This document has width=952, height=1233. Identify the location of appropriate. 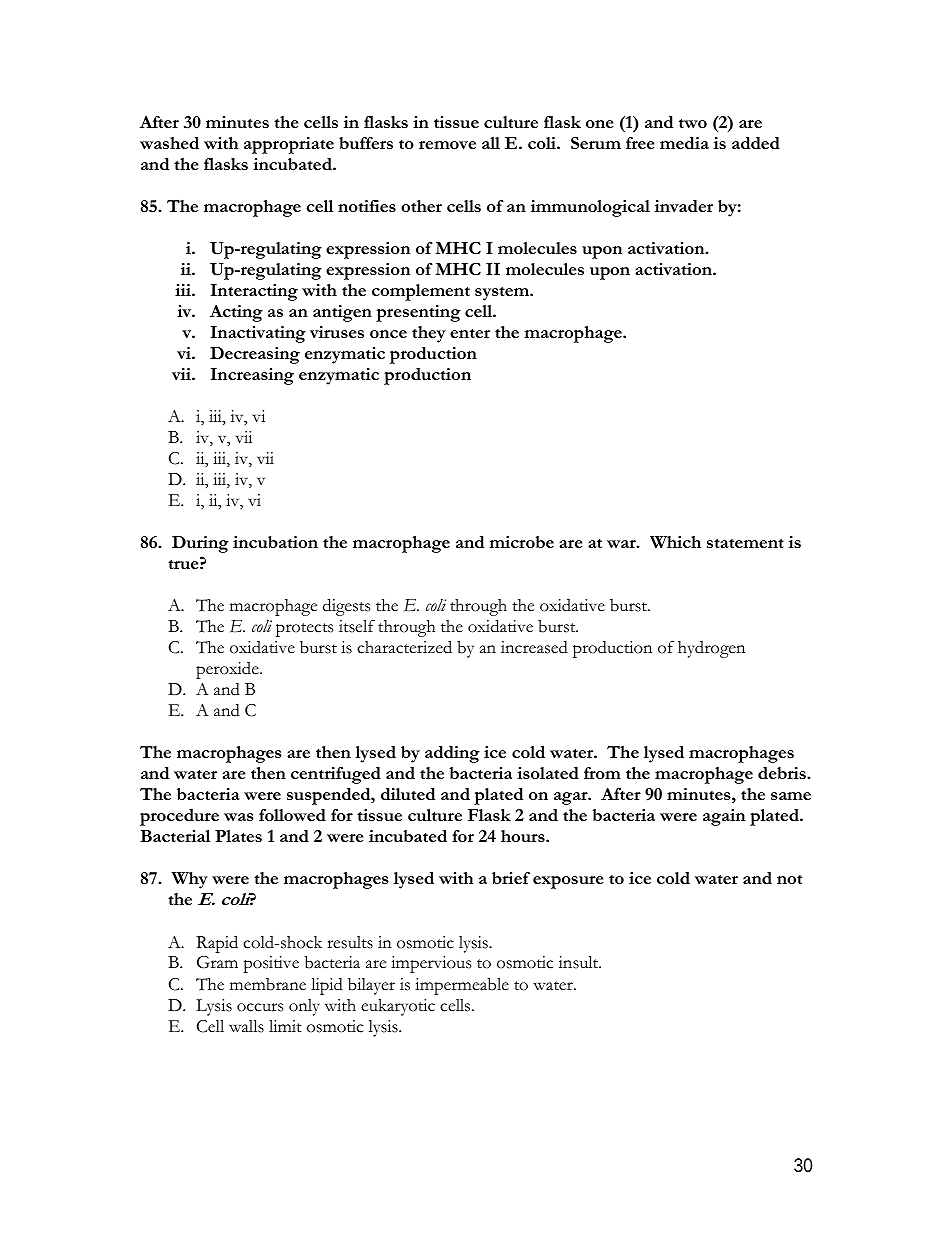
(289, 145).
